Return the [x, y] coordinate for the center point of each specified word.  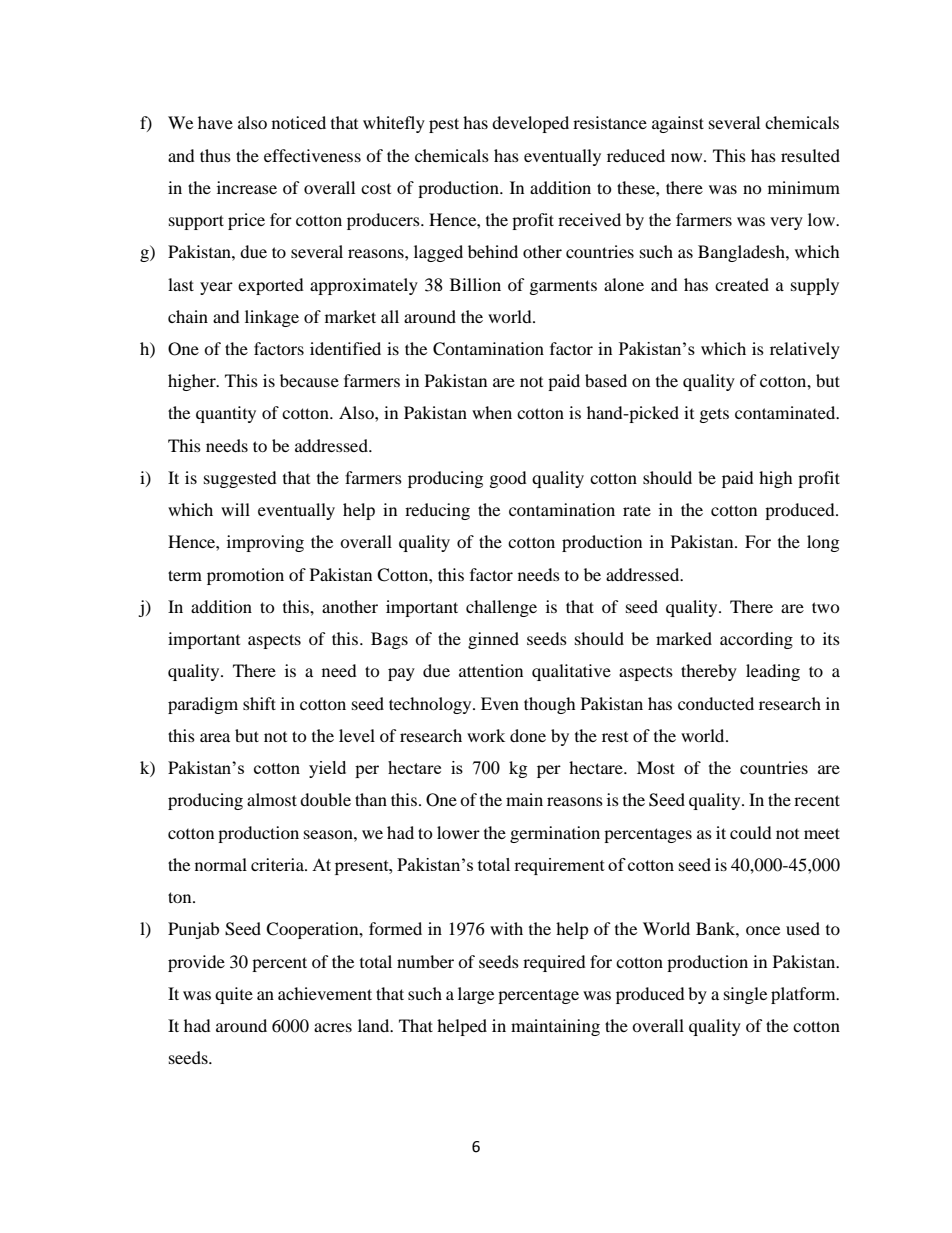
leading [773, 672]
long [823, 543]
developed [530, 124]
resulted [810, 155]
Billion [475, 284]
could [751, 832]
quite [234, 995]
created [742, 284]
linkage [272, 318]
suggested [240, 479]
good [508, 479]
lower [458, 832]
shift [259, 703]
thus [215, 155]
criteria [278, 864]
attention [491, 670]
